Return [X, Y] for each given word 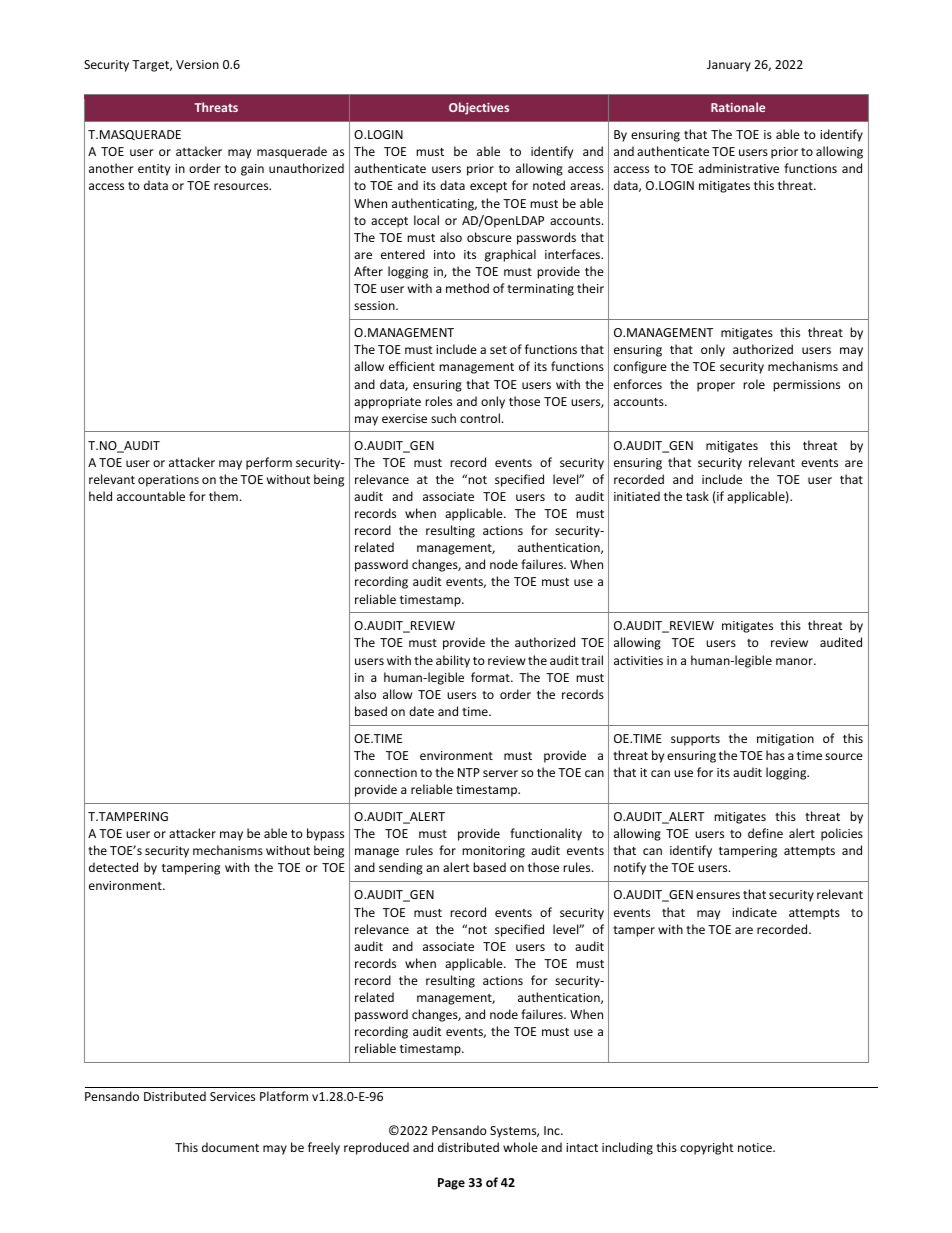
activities [638, 660]
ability [453, 661]
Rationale [738, 107]
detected [113, 867]
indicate [754, 912]
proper [716, 387]
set [498, 350]
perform [269, 463]
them [223, 496]
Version [197, 64]
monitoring [493, 852]
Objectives [479, 108]
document [230, 1147]
